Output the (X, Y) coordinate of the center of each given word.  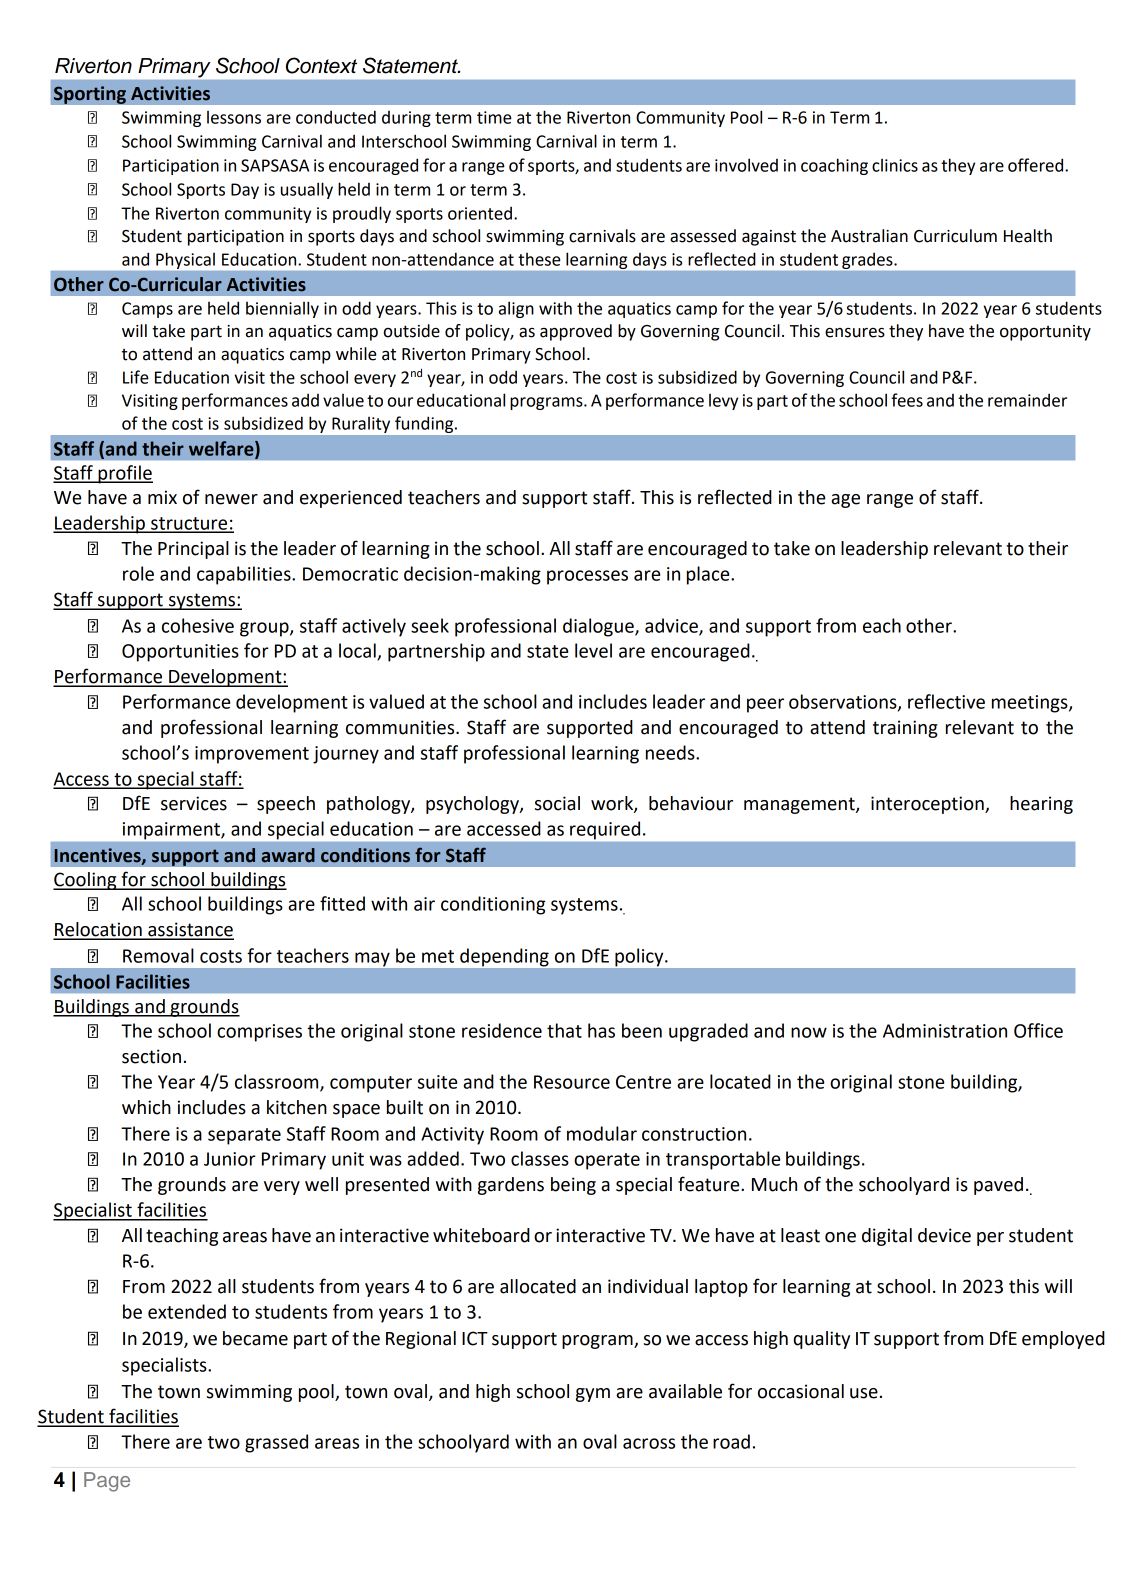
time (494, 117)
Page (107, 1482)
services (194, 803)
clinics (895, 165)
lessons (234, 117)
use (864, 1393)
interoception (928, 805)
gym (593, 1395)
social (557, 803)
